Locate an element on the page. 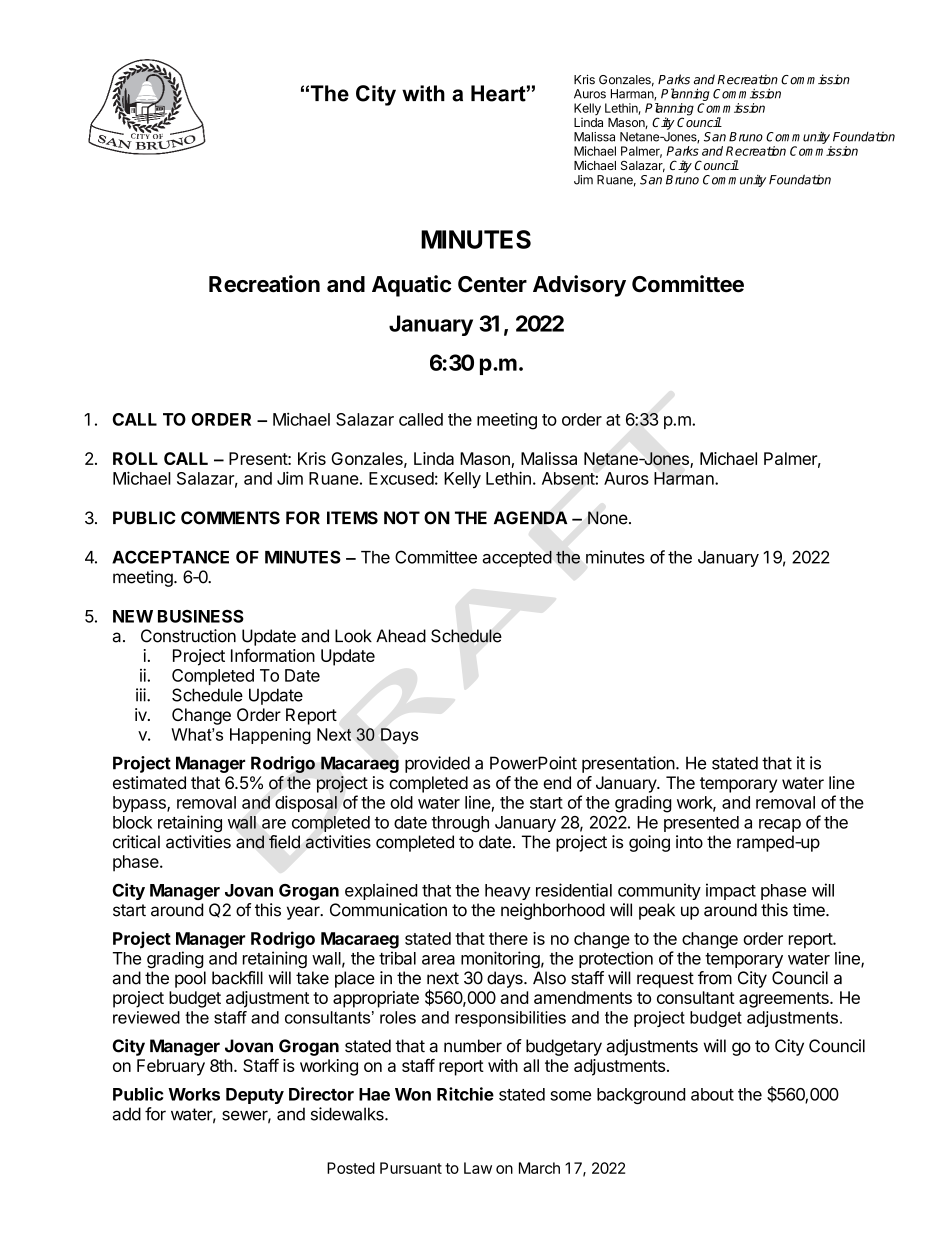 This document has width=952, height=1233. Advisory is located at coordinates (579, 286).
